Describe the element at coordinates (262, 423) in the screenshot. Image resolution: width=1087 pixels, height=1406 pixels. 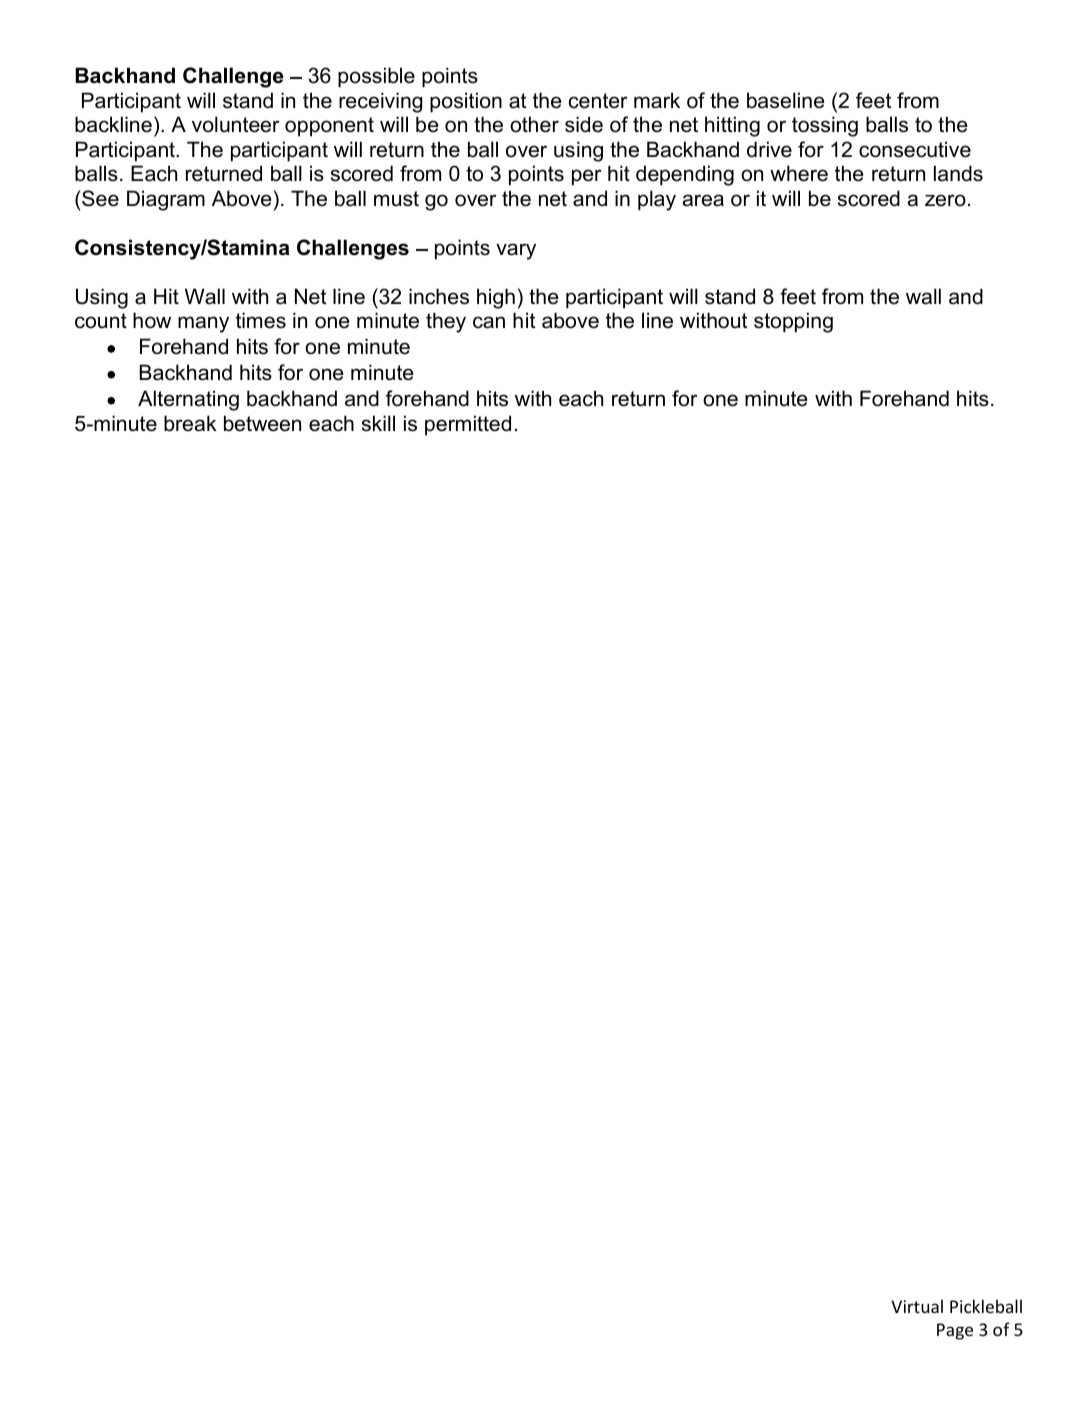
I see `between` at that location.
